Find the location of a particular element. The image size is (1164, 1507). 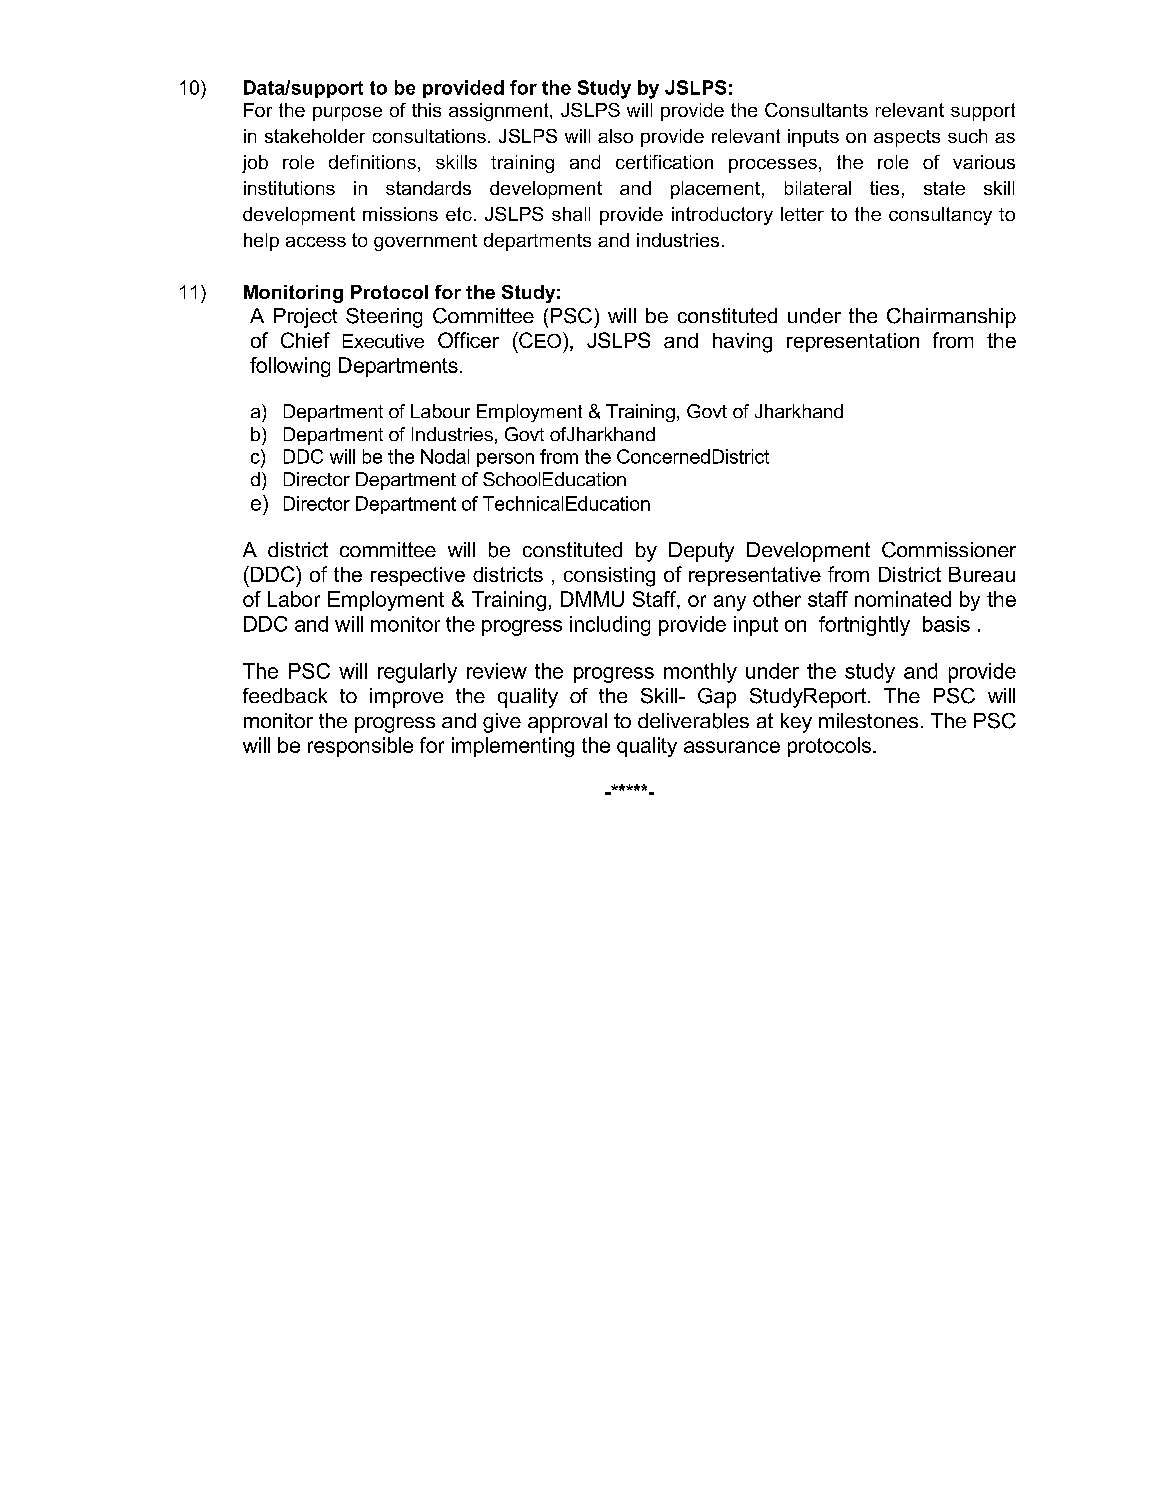

Labour is located at coordinates (440, 411).
